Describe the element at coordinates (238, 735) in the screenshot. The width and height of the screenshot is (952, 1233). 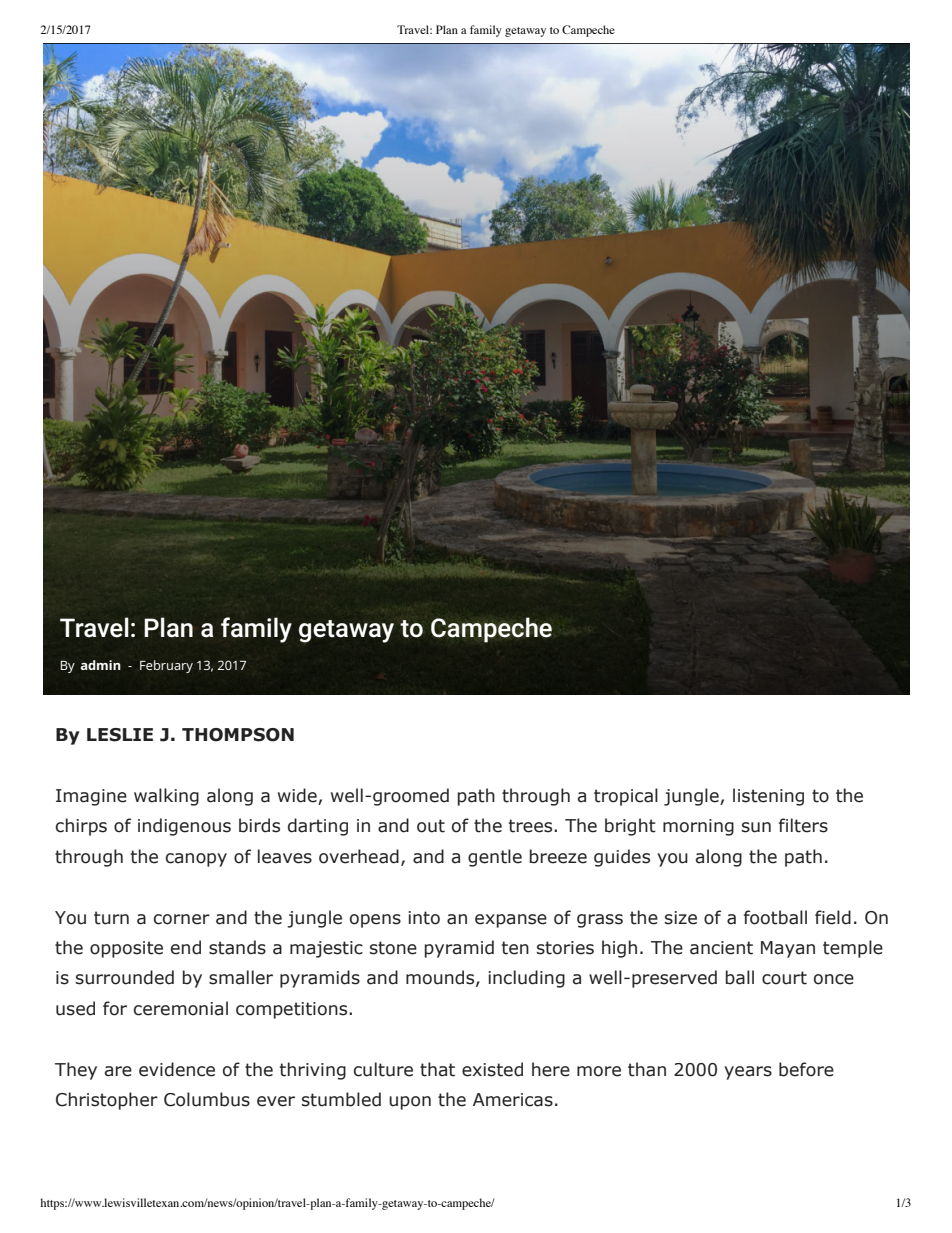
I see `THOMPSON` at that location.
